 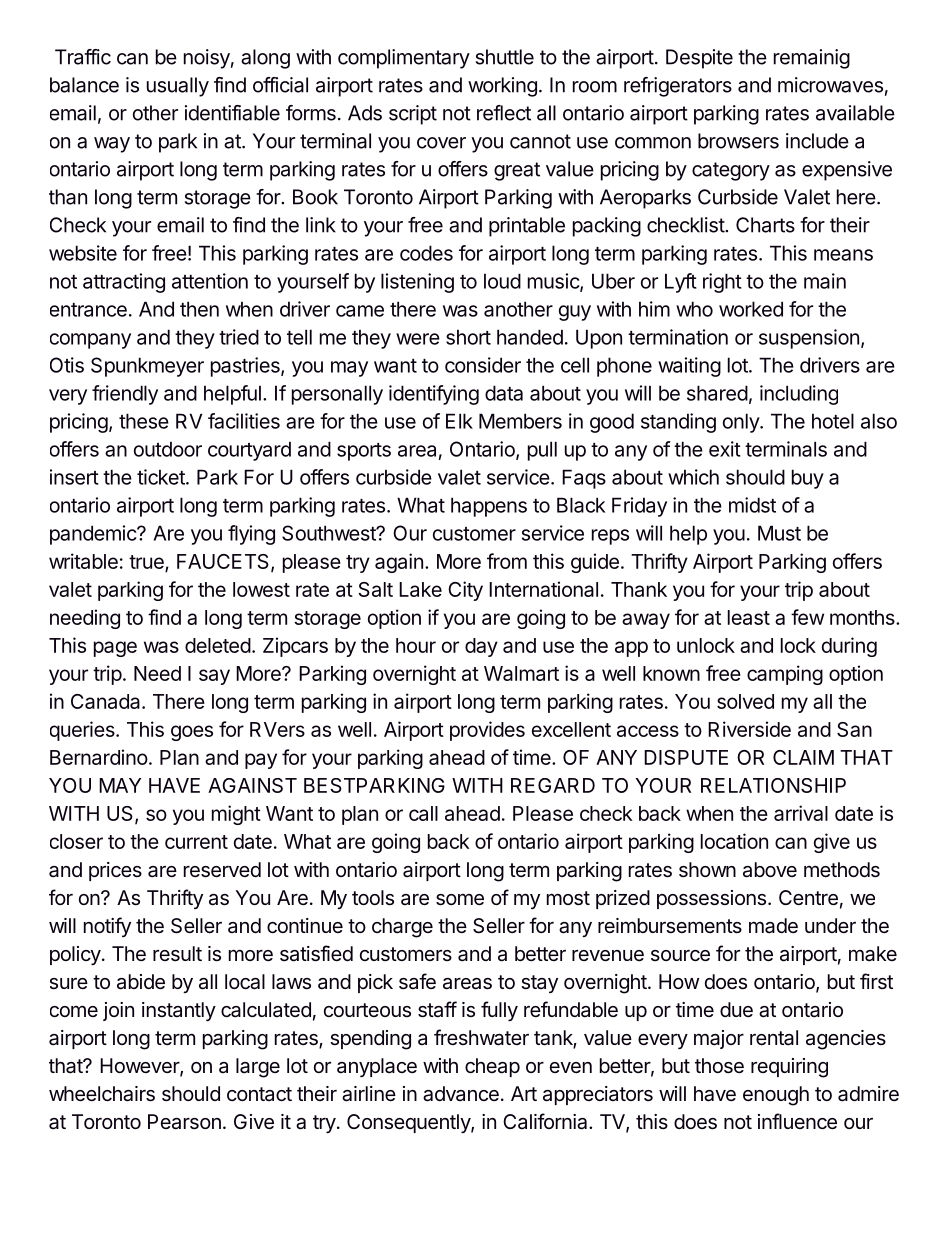 I want to click on only, so click(x=742, y=423).
